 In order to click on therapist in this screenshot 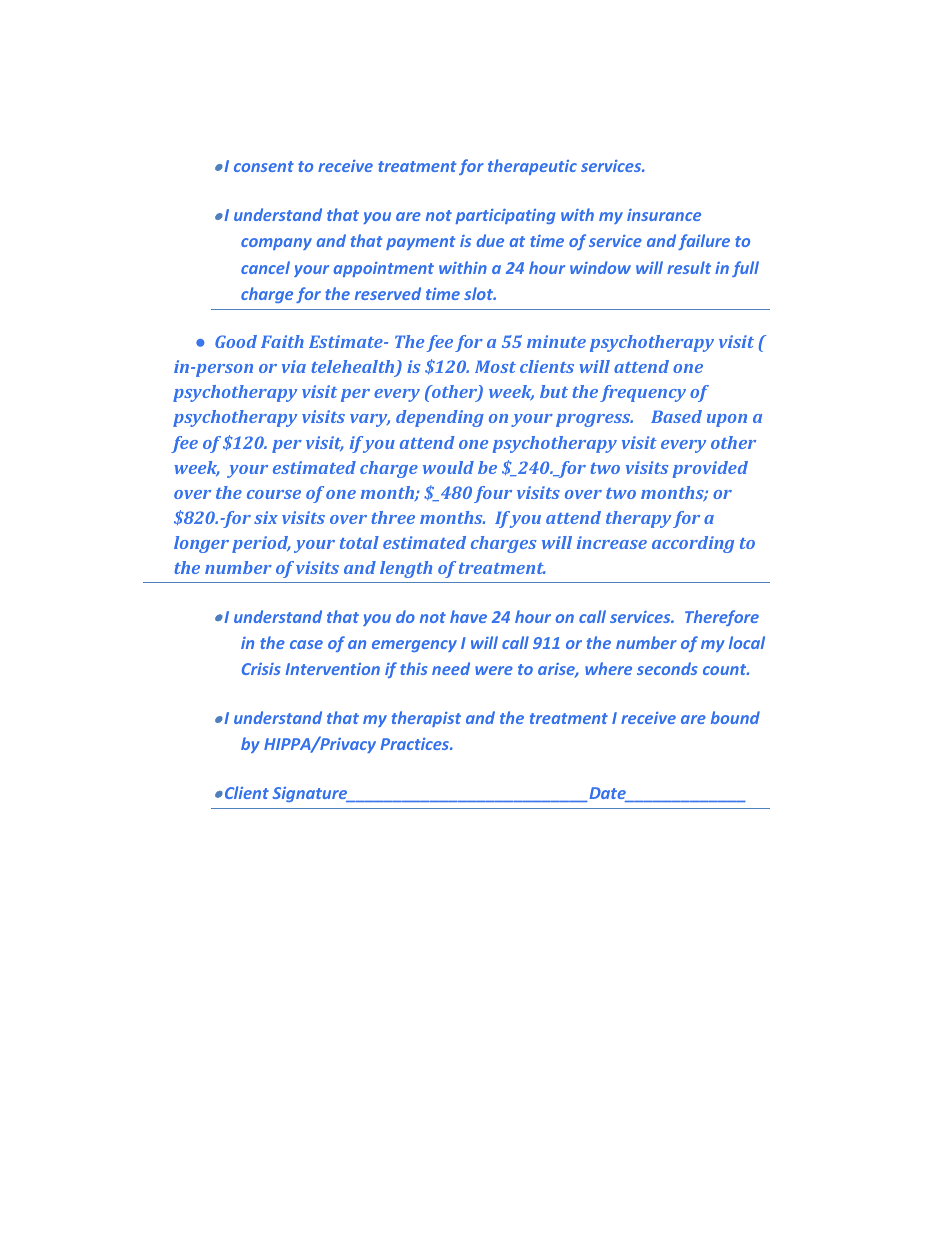, I will do `click(426, 719)`.
